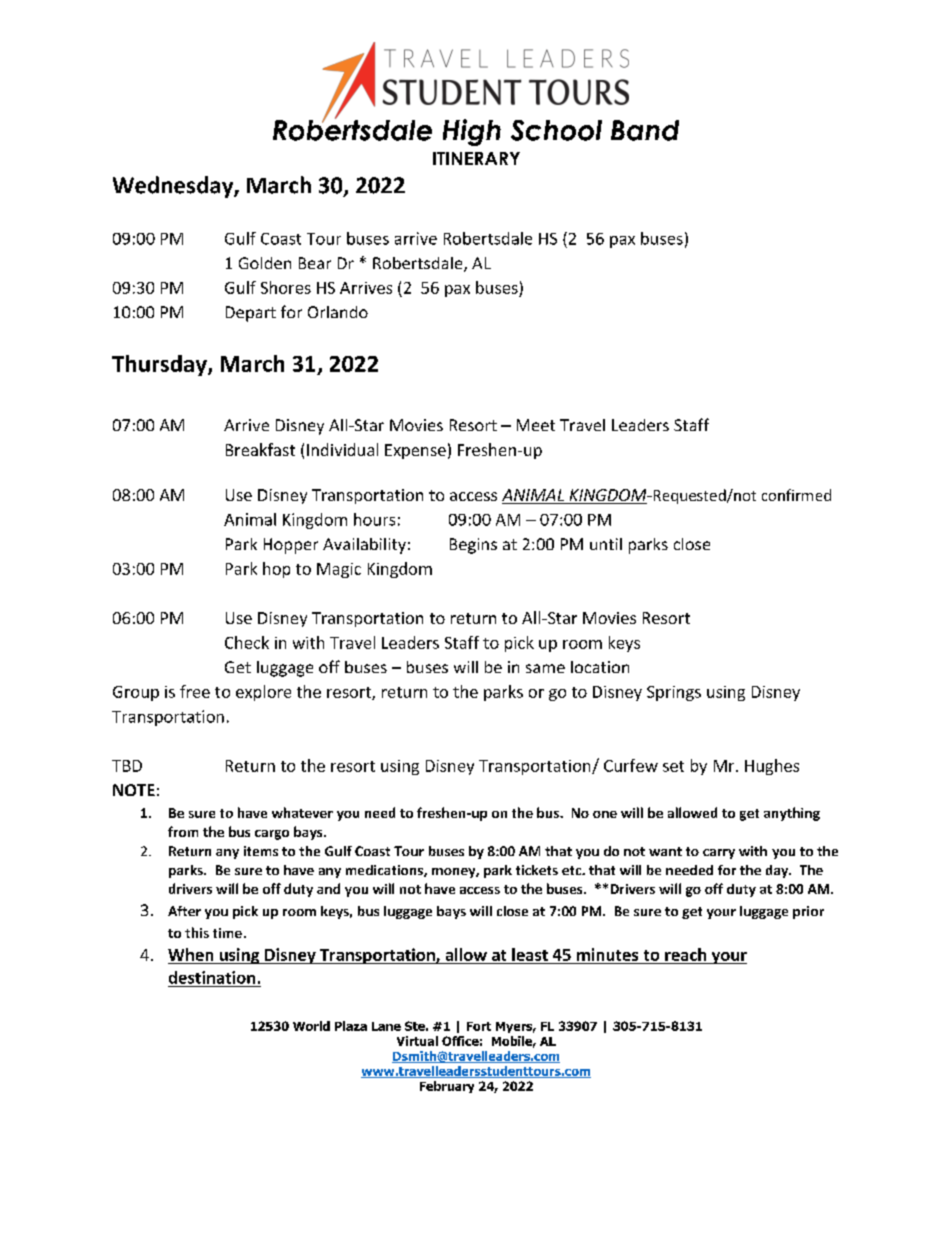  I want to click on Golden, so click(265, 263).
